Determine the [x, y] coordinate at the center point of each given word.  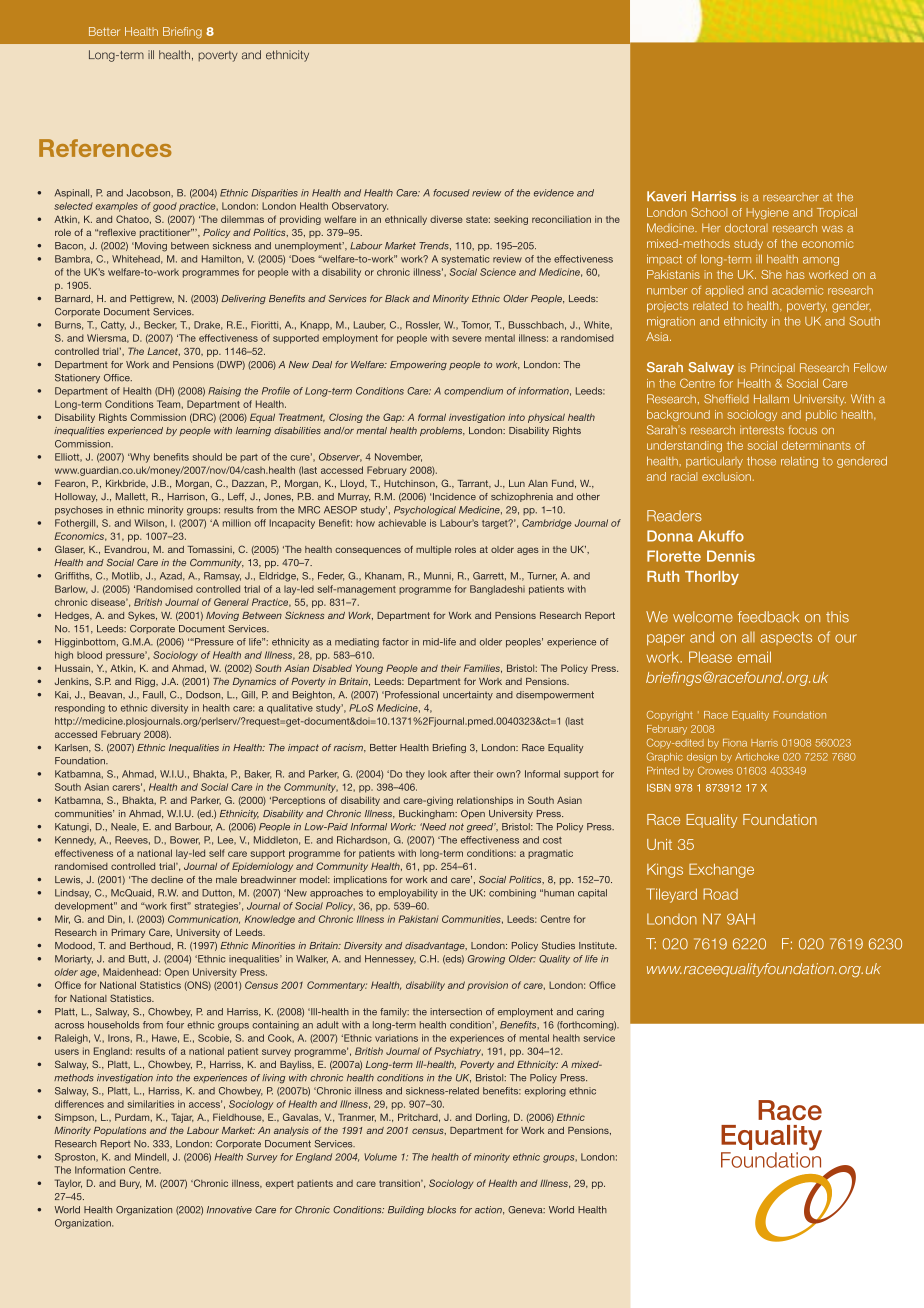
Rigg [146, 682]
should [207, 457]
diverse [446, 219]
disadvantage [436, 946]
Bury [130, 1184]
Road [720, 894]
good [165, 207]
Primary [128, 933]
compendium [473, 392]
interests [762, 430]
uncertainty [468, 695]
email [754, 657]
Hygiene [767, 213]
